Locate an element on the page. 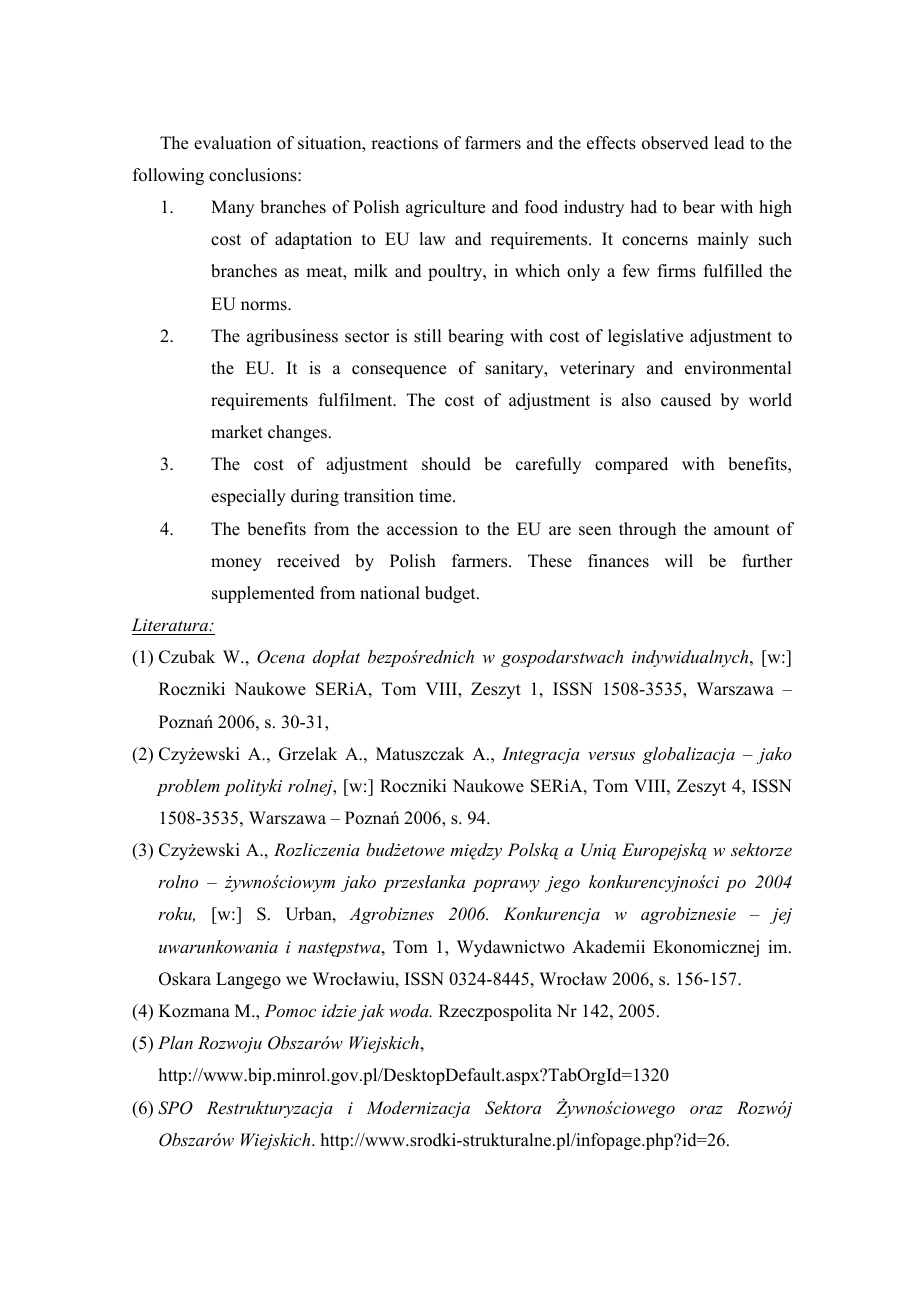 The image size is (924, 1308). still is located at coordinates (427, 336).
